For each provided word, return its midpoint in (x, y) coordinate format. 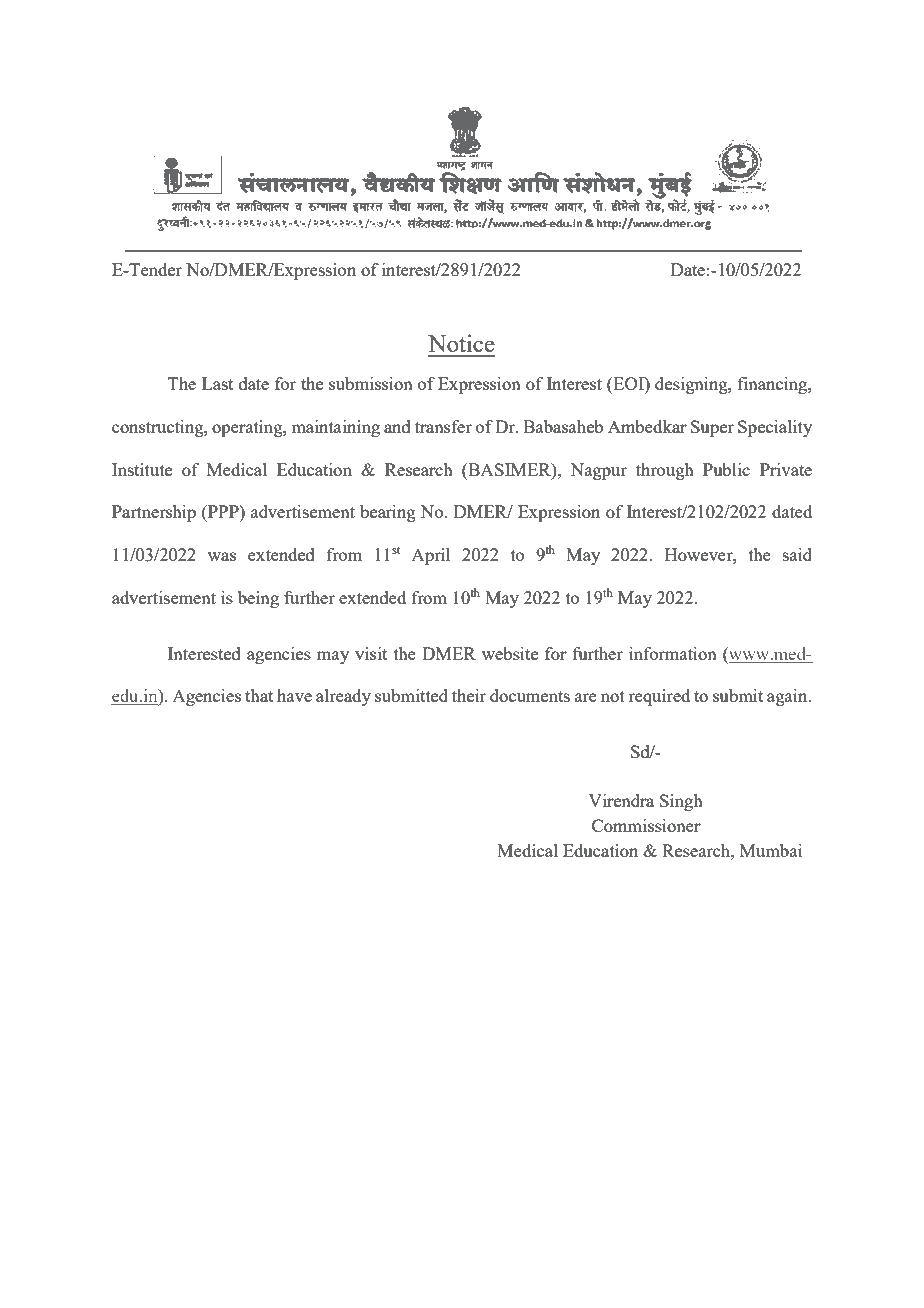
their (469, 695)
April (430, 556)
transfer (443, 426)
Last (217, 383)
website (510, 653)
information (673, 653)
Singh (681, 802)
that (259, 695)
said (797, 554)
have (294, 695)
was (222, 556)
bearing (388, 513)
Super (712, 428)
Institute (142, 469)
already (343, 697)
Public (726, 469)
